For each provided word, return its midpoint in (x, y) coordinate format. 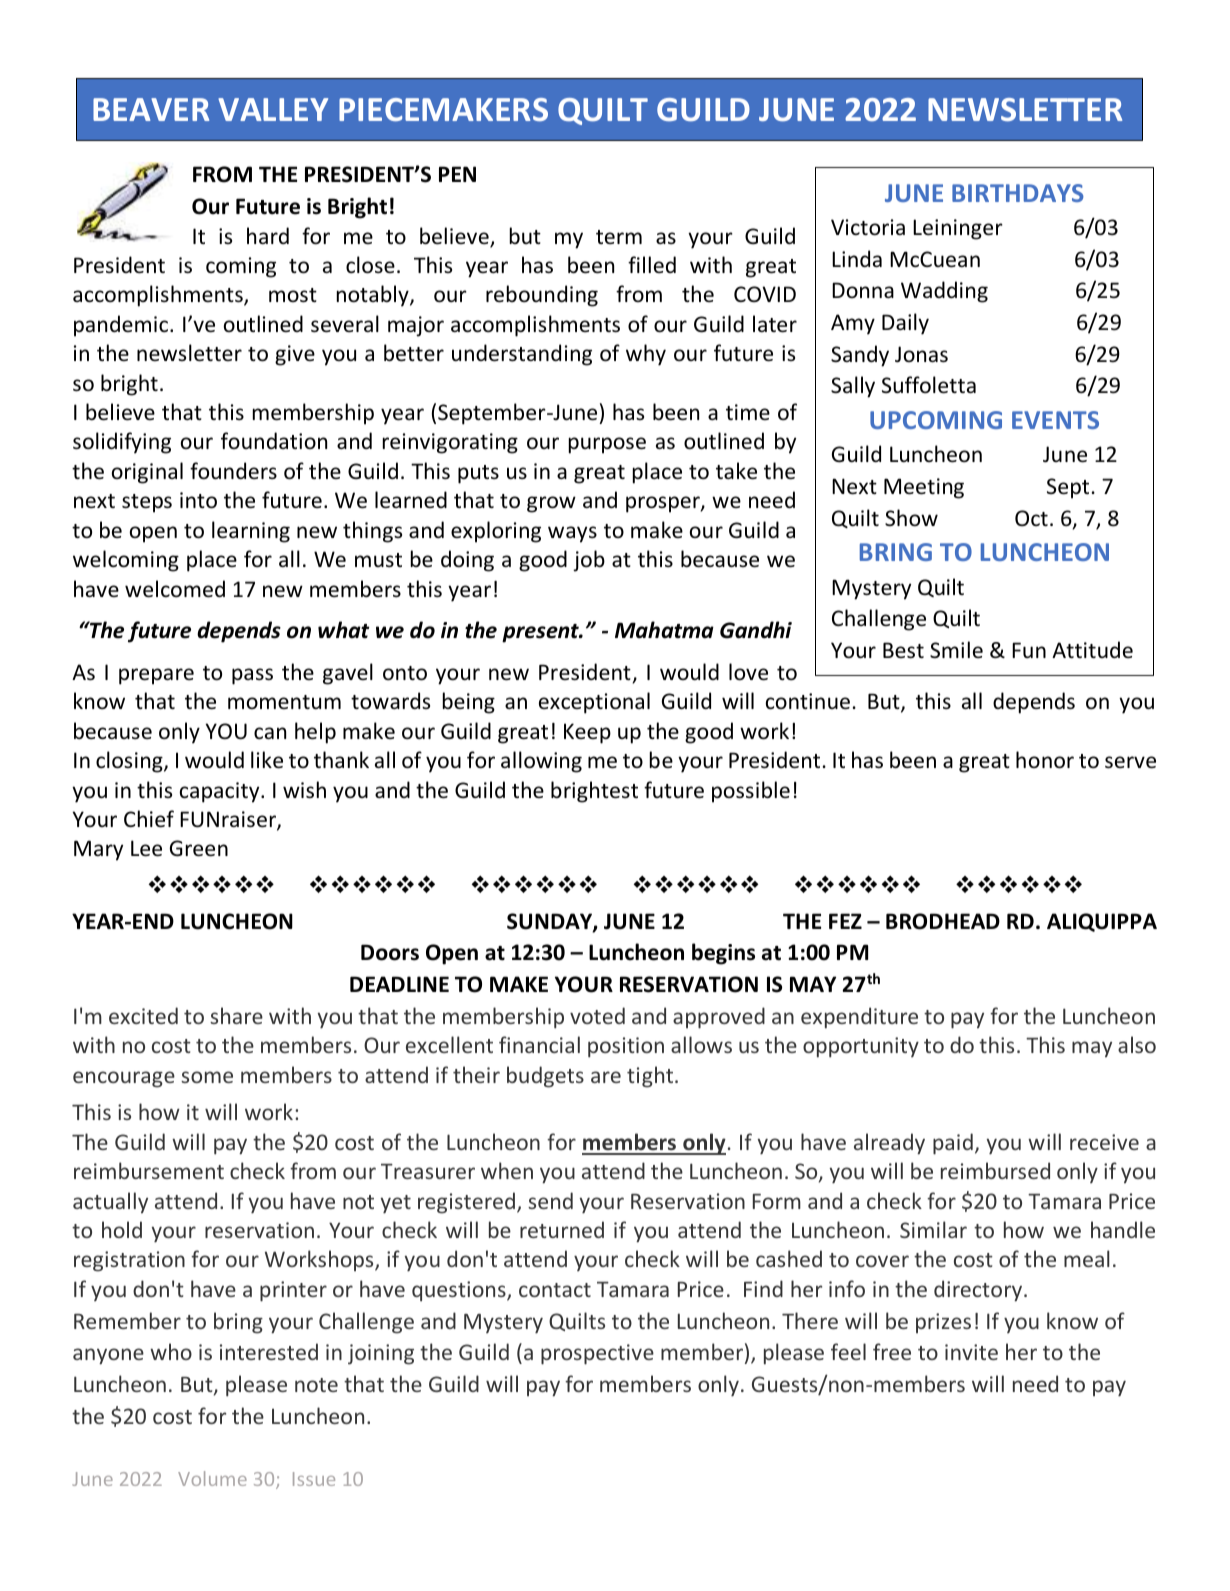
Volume (212, 1478)
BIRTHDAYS (1018, 193)
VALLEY (273, 109)
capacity (221, 792)
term (619, 237)
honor (1045, 760)
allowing (541, 762)
